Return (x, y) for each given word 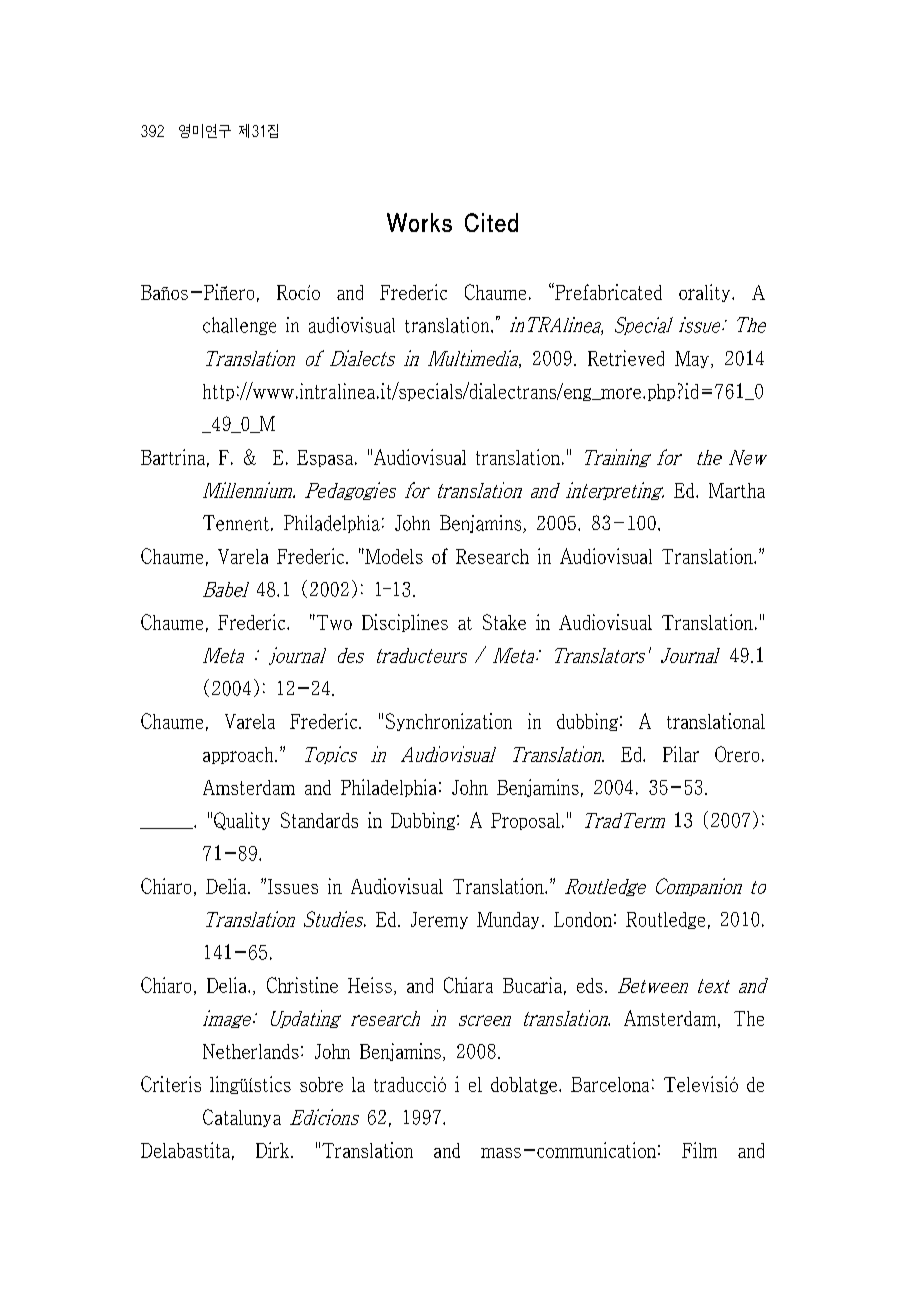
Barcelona (610, 1084)
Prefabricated (607, 291)
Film (699, 1150)
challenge (239, 326)
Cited (491, 222)
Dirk (274, 1150)
